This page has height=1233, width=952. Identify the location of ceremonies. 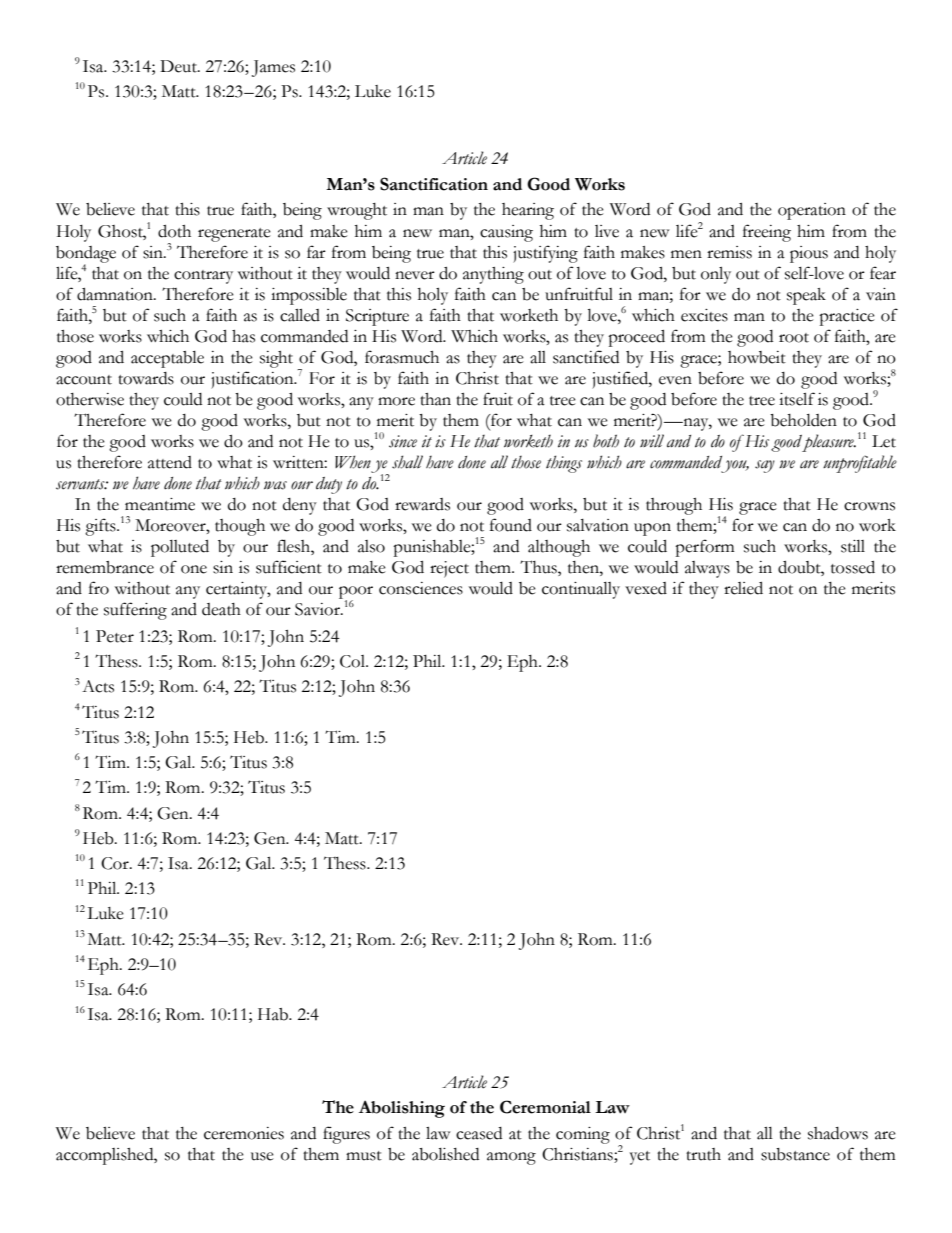
(244, 1133).
